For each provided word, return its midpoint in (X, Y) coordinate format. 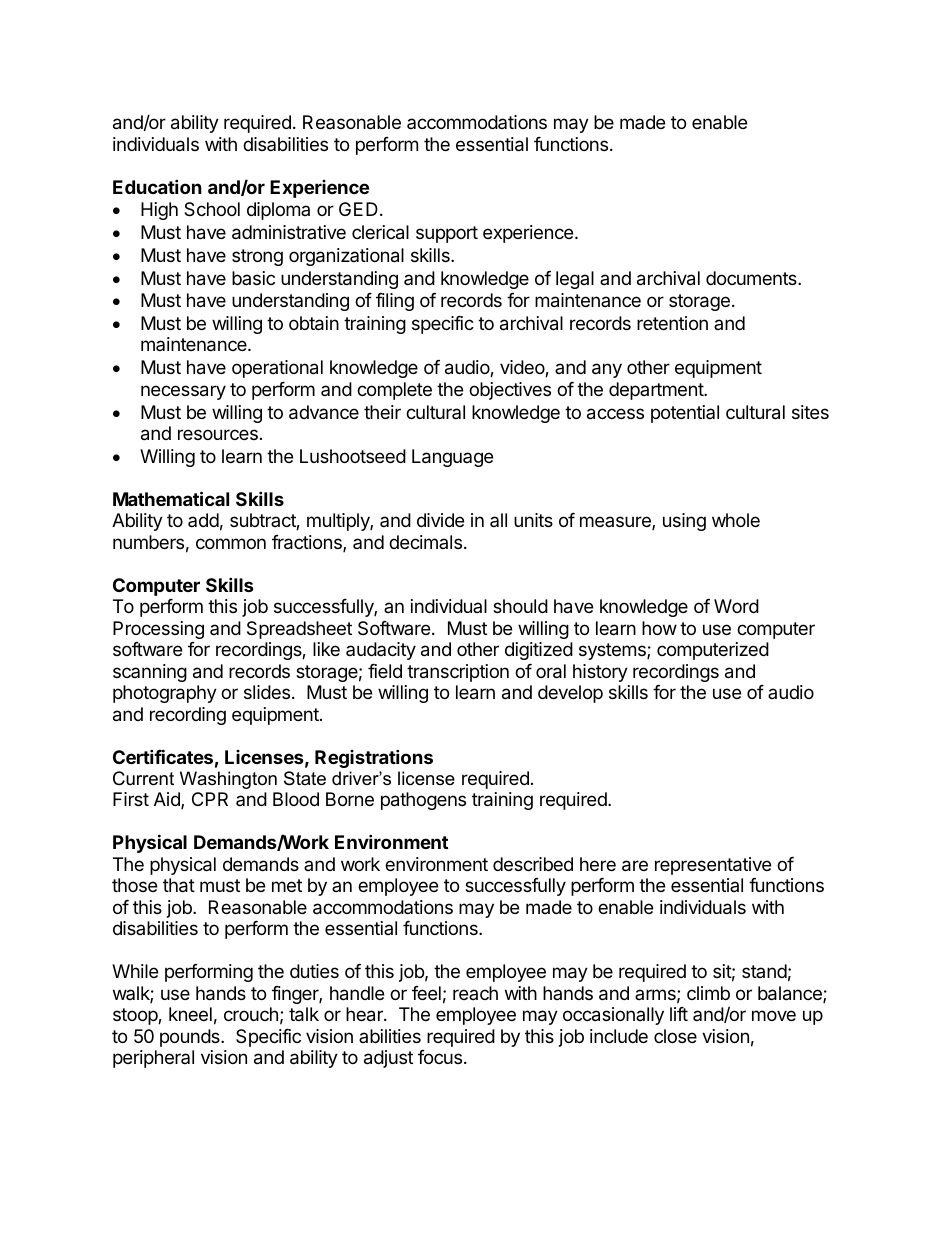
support (447, 234)
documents (752, 278)
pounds (191, 1038)
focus (440, 1057)
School (212, 209)
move (774, 1015)
